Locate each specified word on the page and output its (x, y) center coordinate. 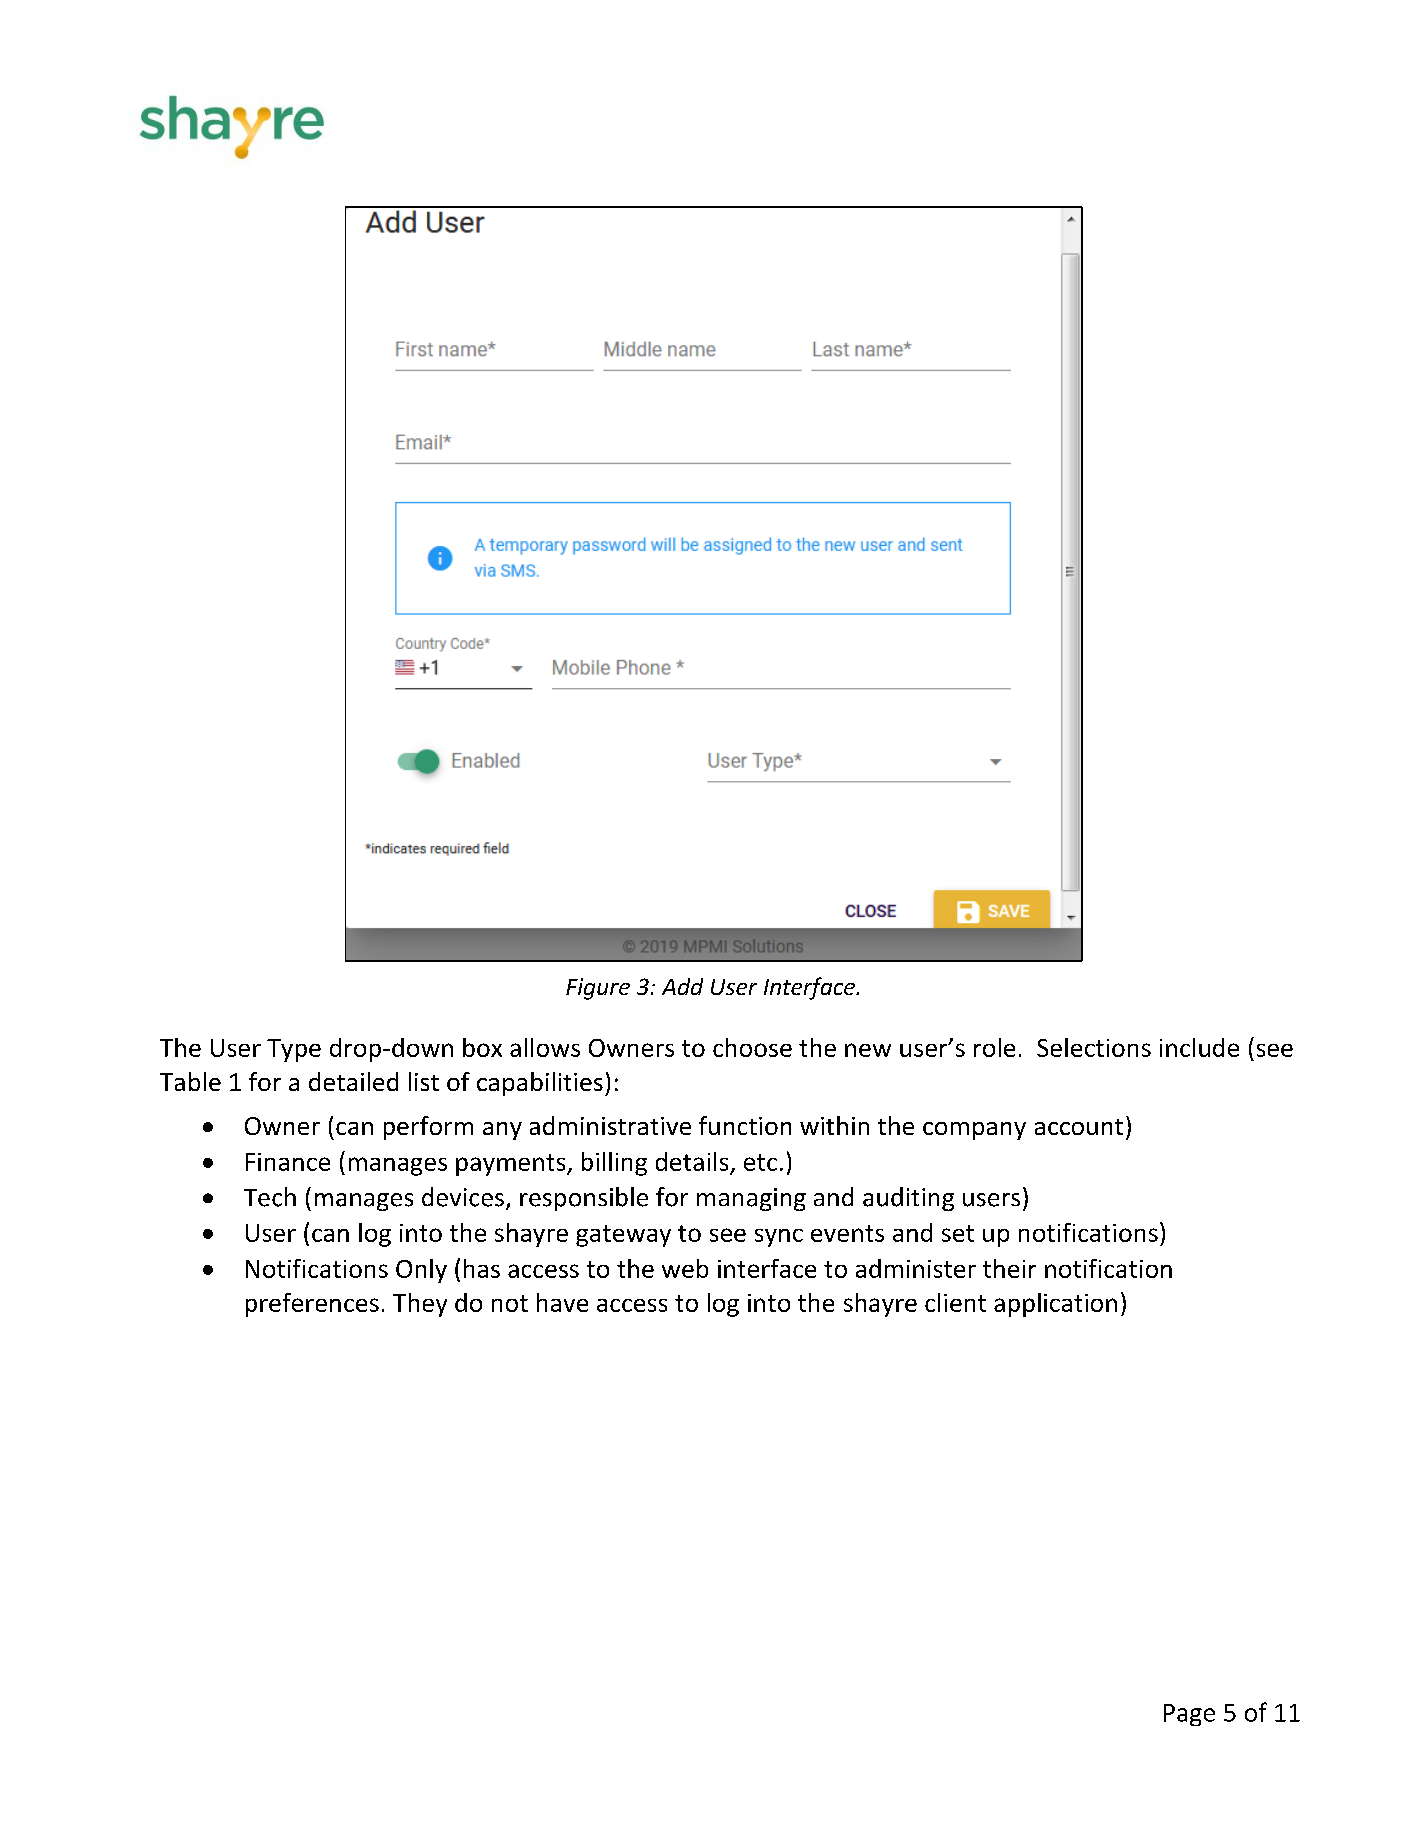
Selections (1094, 1047)
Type (294, 1050)
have (562, 1302)
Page (1189, 1715)
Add (682, 986)
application (1055, 1305)
